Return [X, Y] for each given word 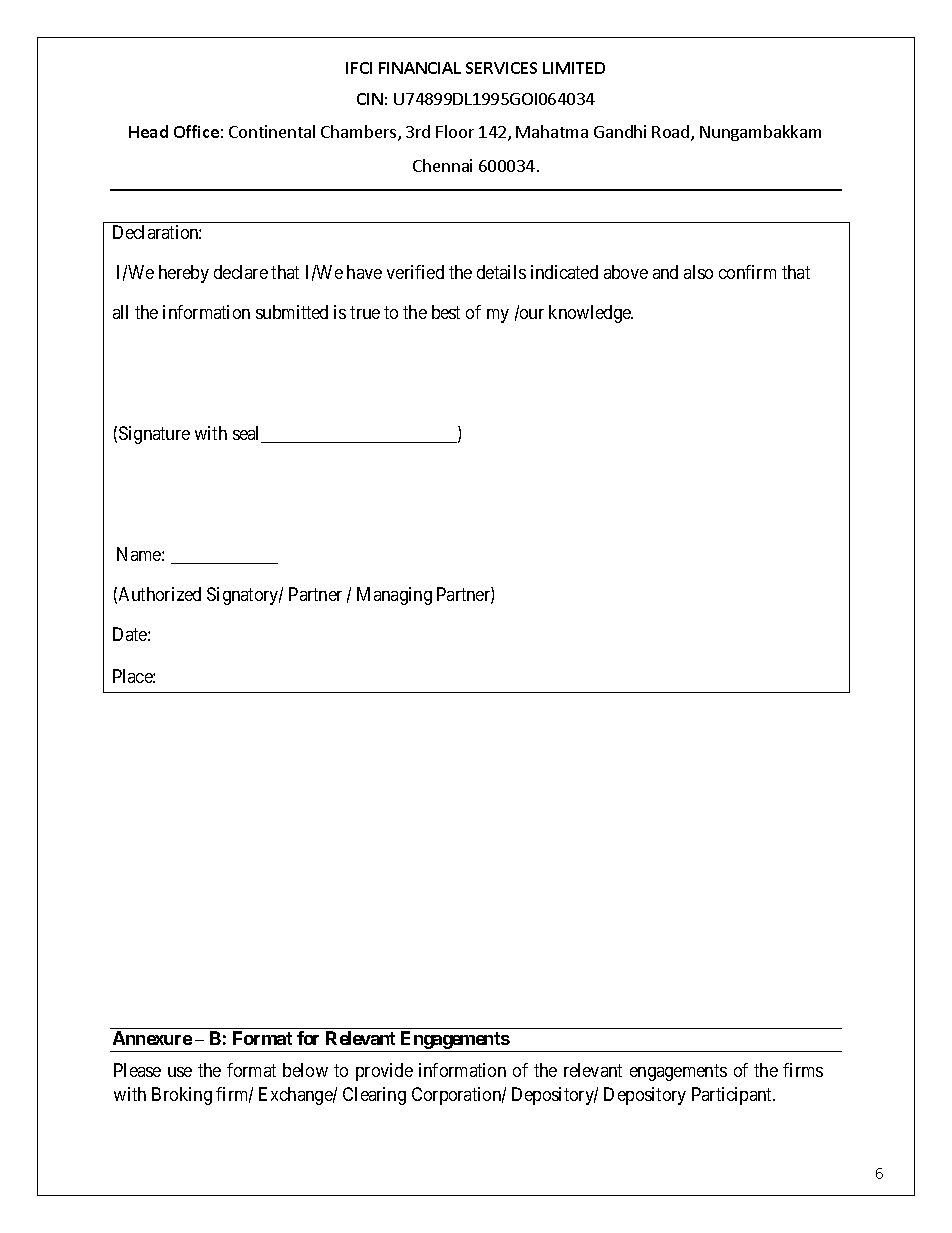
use [180, 1072]
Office [196, 131]
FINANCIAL [420, 68]
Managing [394, 596]
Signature [154, 435]
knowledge [591, 314]
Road [672, 133]
